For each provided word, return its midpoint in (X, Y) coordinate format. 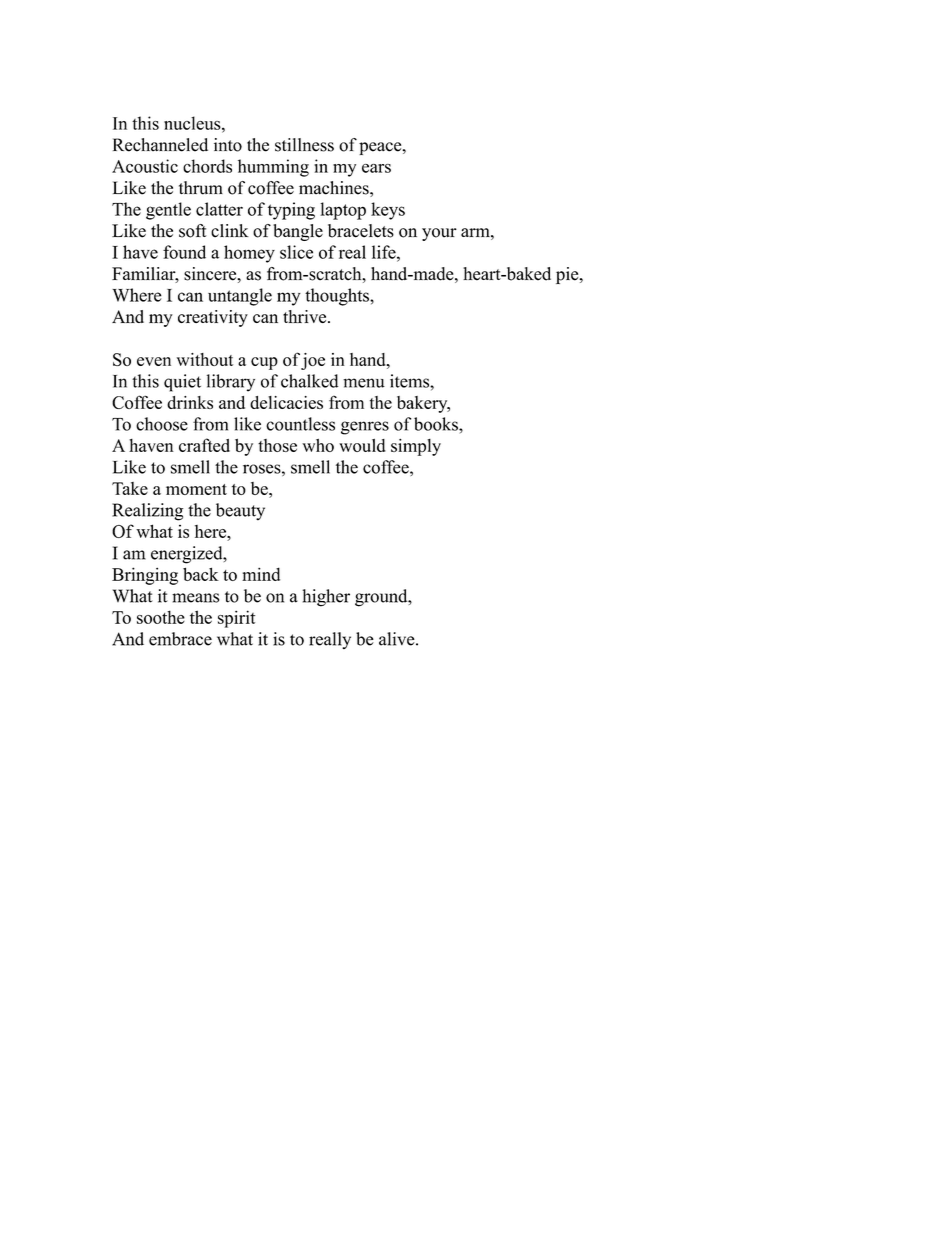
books (437, 424)
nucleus (193, 123)
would (362, 445)
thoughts (338, 297)
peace (381, 148)
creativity (213, 318)
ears (376, 168)
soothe (161, 617)
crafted (204, 445)
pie (568, 275)
